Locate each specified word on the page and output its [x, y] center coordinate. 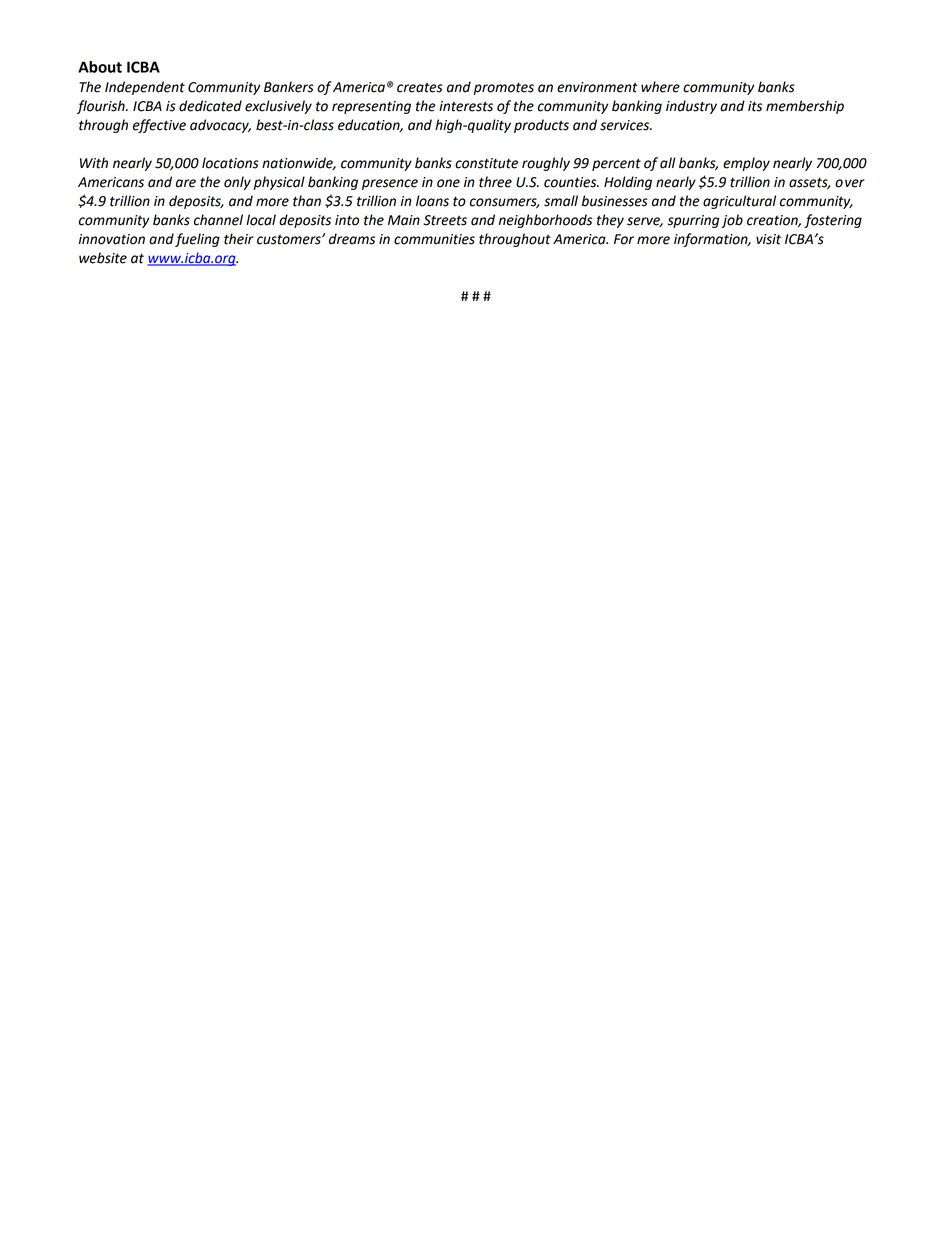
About [100, 67]
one [448, 183]
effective [159, 126]
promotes [503, 88]
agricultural [739, 202]
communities [434, 239]
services [626, 125]
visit [768, 239]
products [541, 126]
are [186, 183]
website [103, 258]
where [660, 87]
